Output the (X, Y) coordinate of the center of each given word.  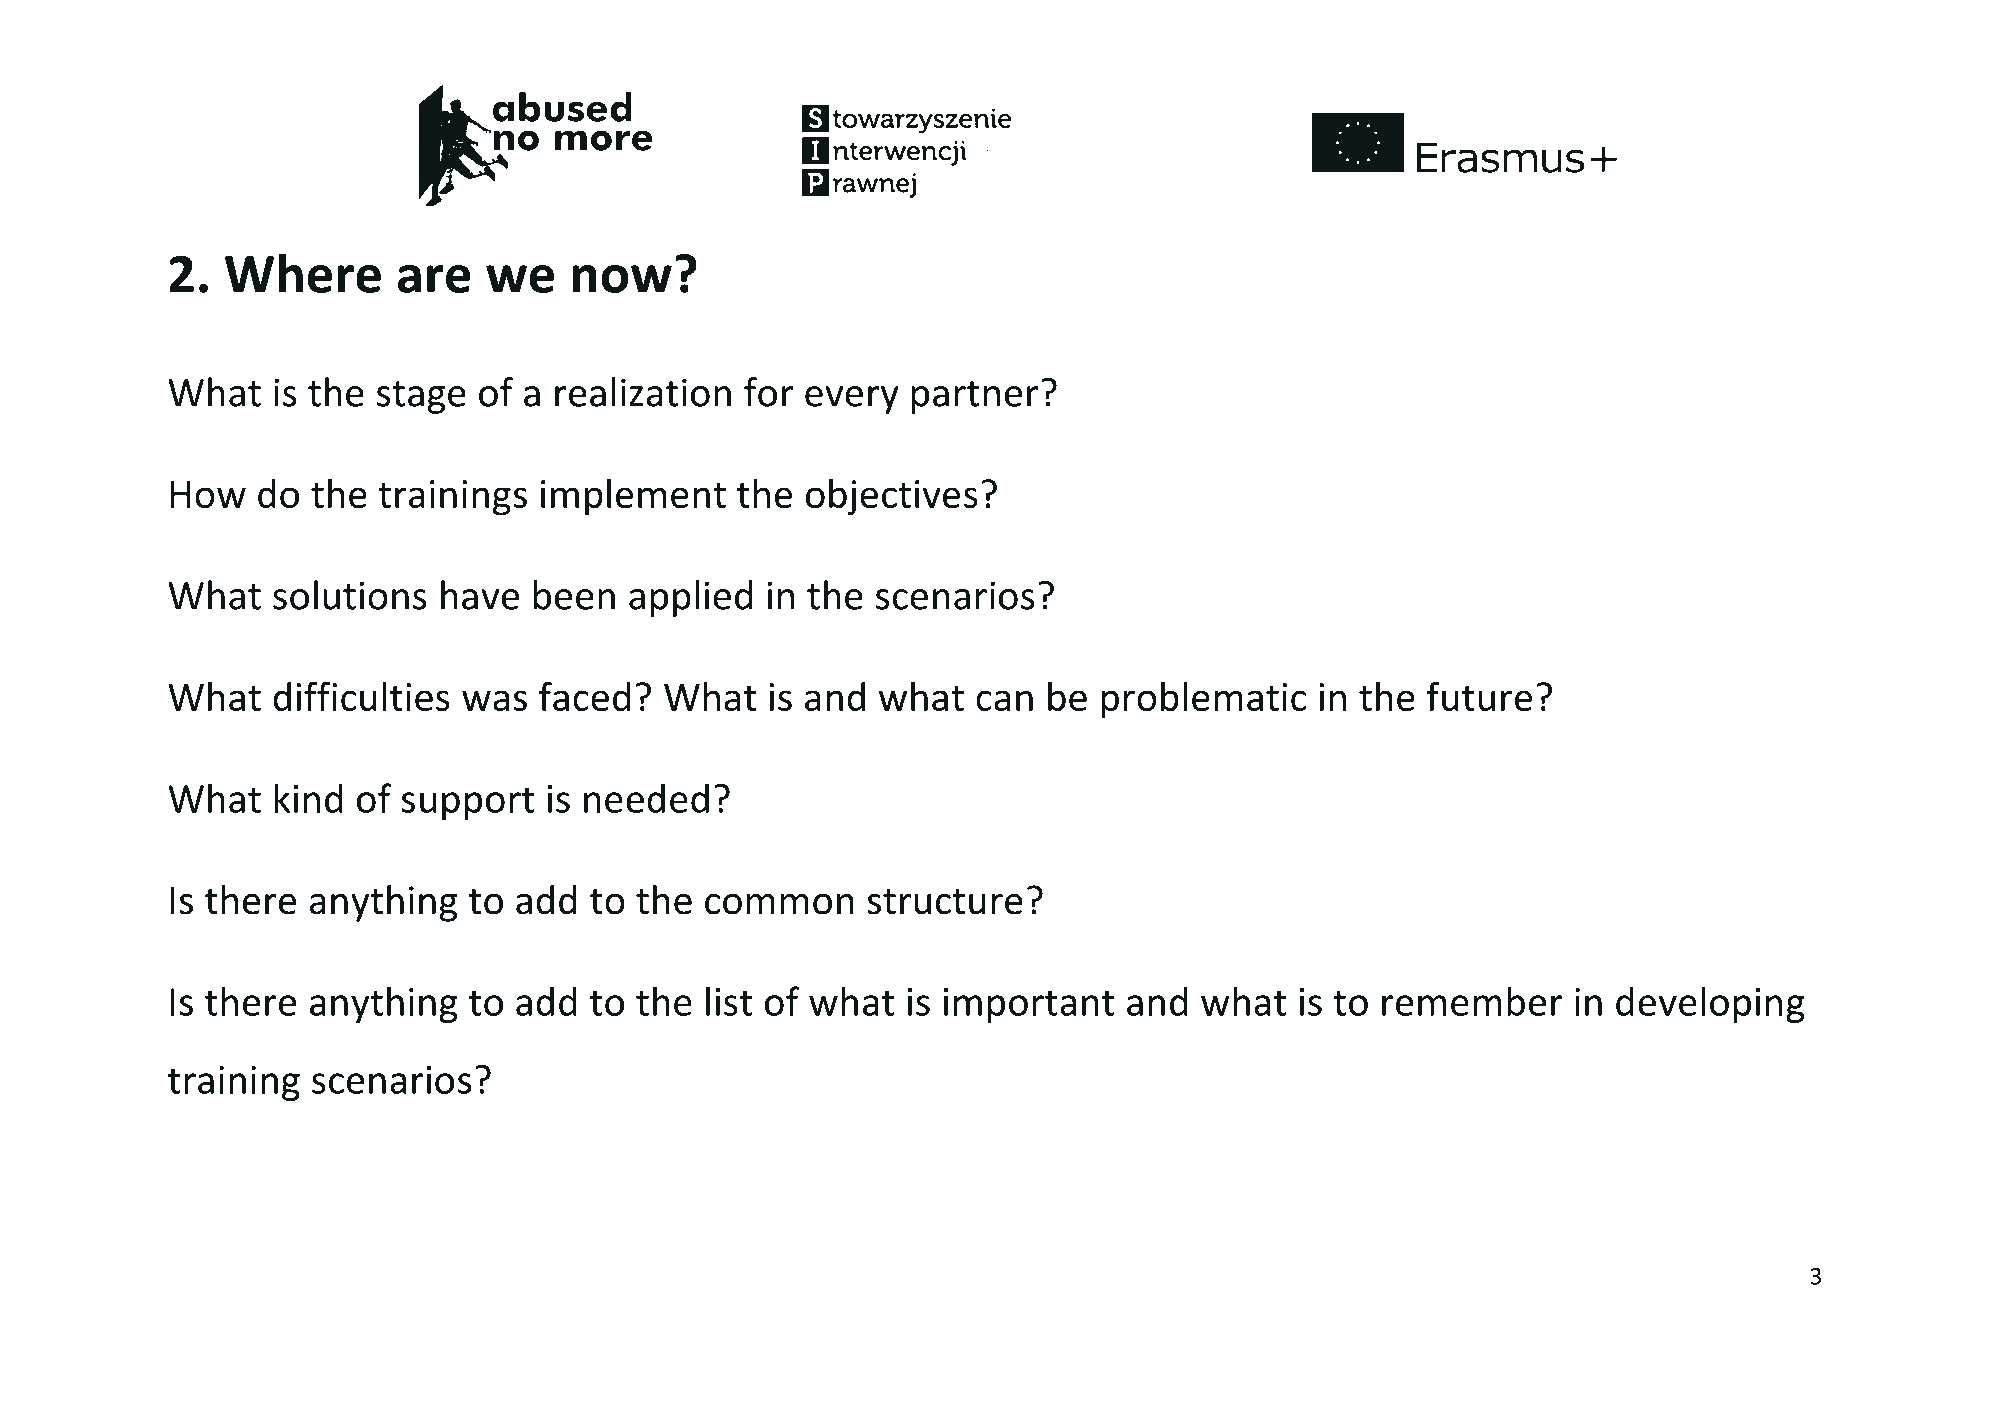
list (729, 1001)
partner (975, 397)
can (1004, 700)
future (1479, 696)
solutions (350, 595)
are (434, 279)
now (622, 279)
